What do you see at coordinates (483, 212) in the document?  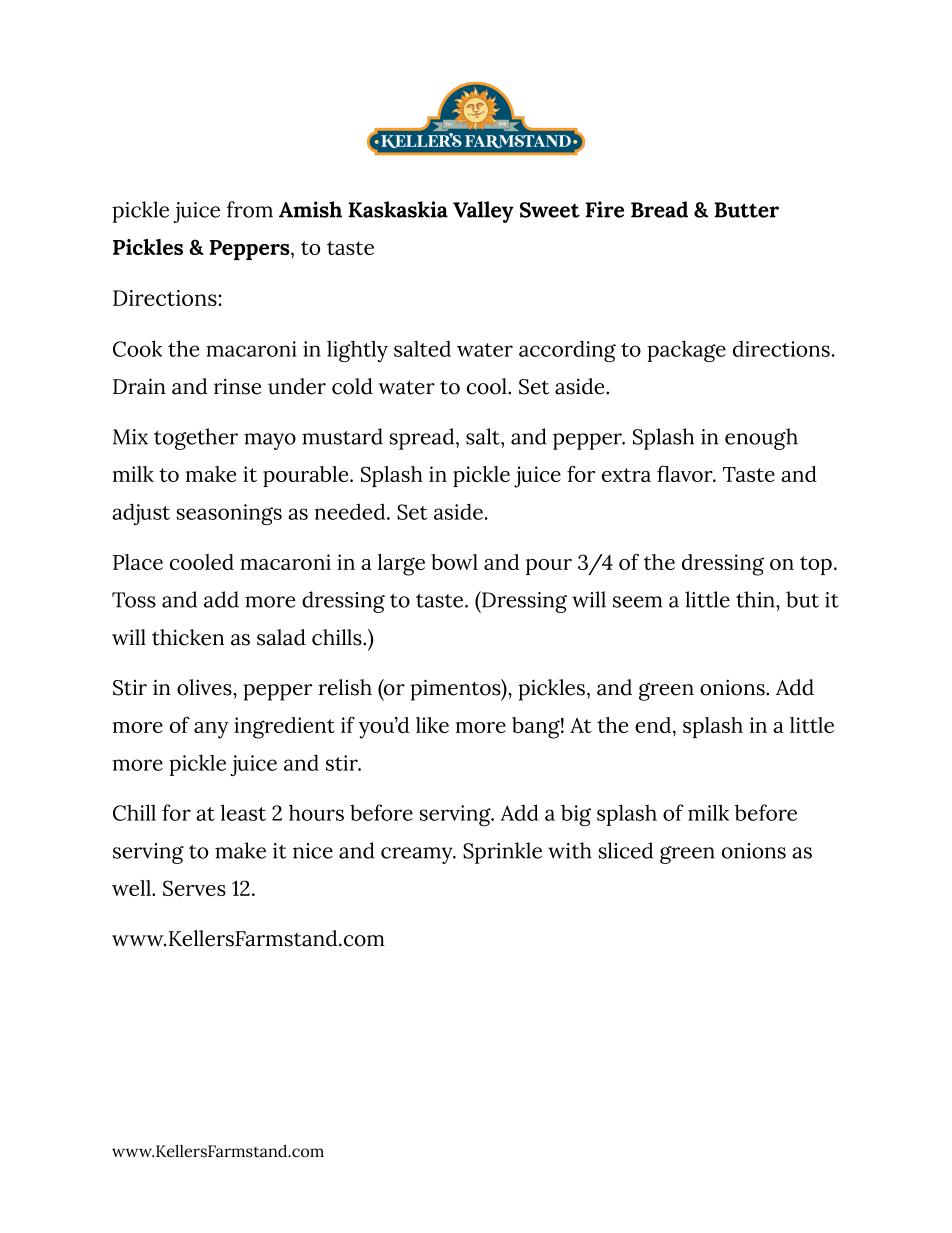 I see `Valley` at bounding box center [483, 212].
